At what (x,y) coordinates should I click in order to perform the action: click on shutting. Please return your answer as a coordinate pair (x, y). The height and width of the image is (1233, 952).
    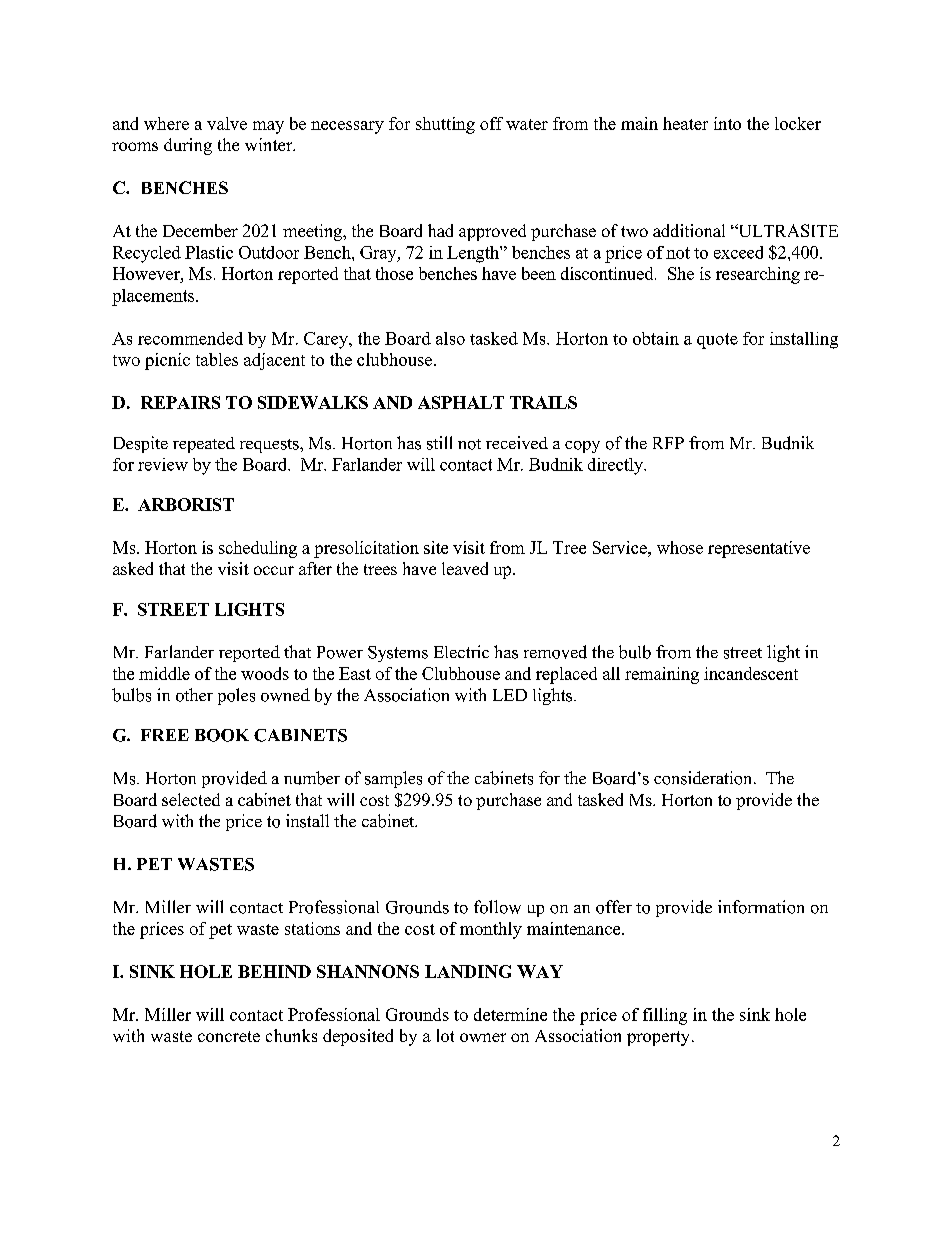
    Looking at the image, I should click on (445, 125).
